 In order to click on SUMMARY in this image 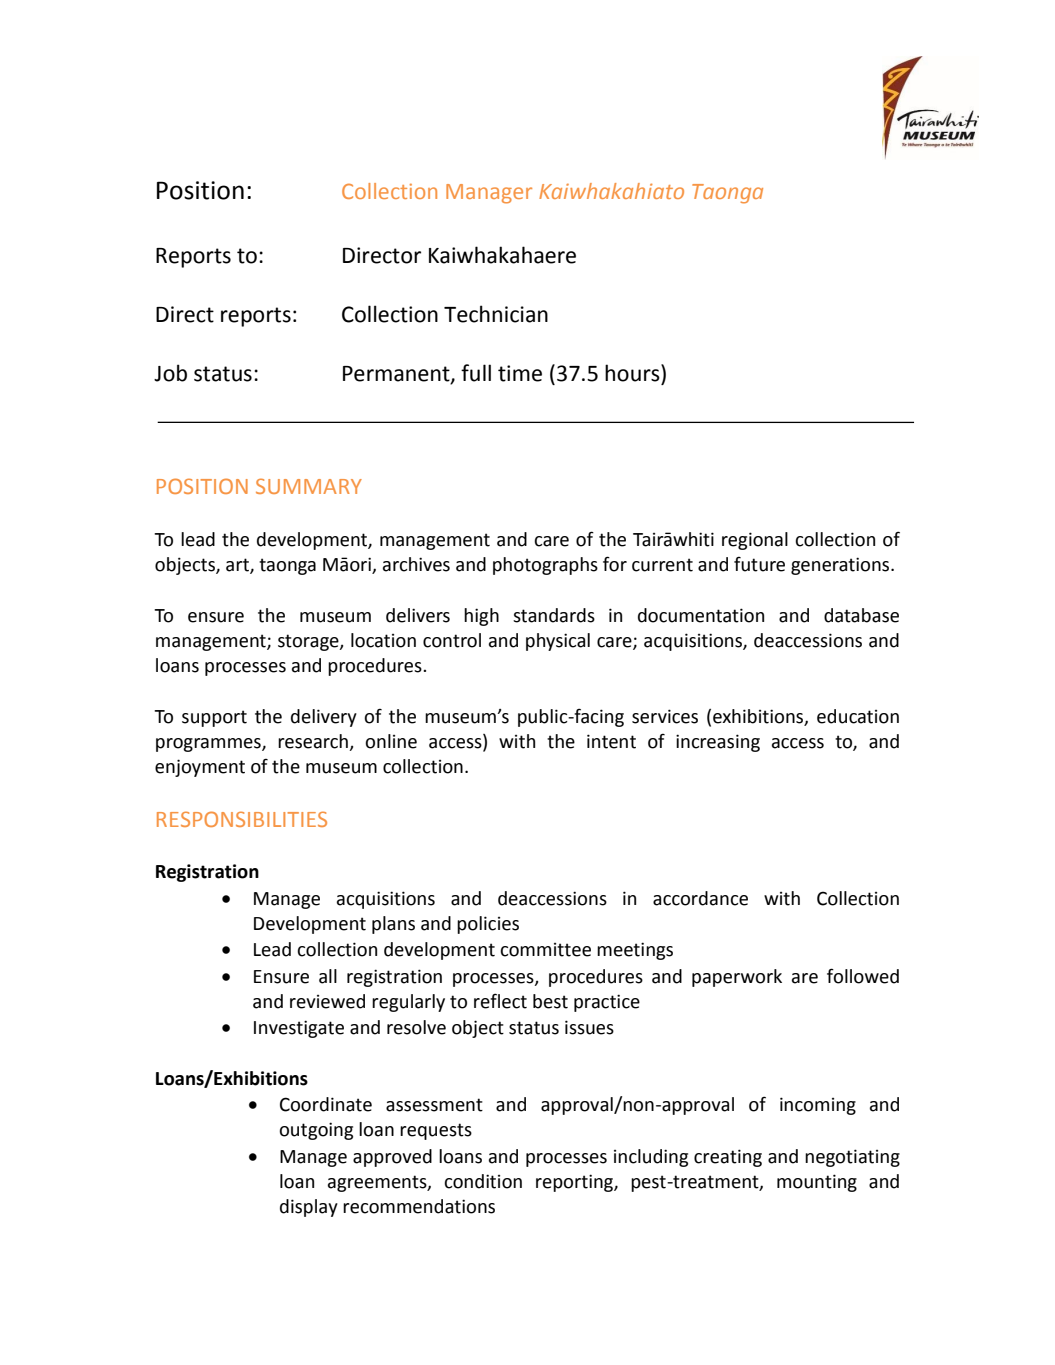, I will do `click(309, 486)`.
